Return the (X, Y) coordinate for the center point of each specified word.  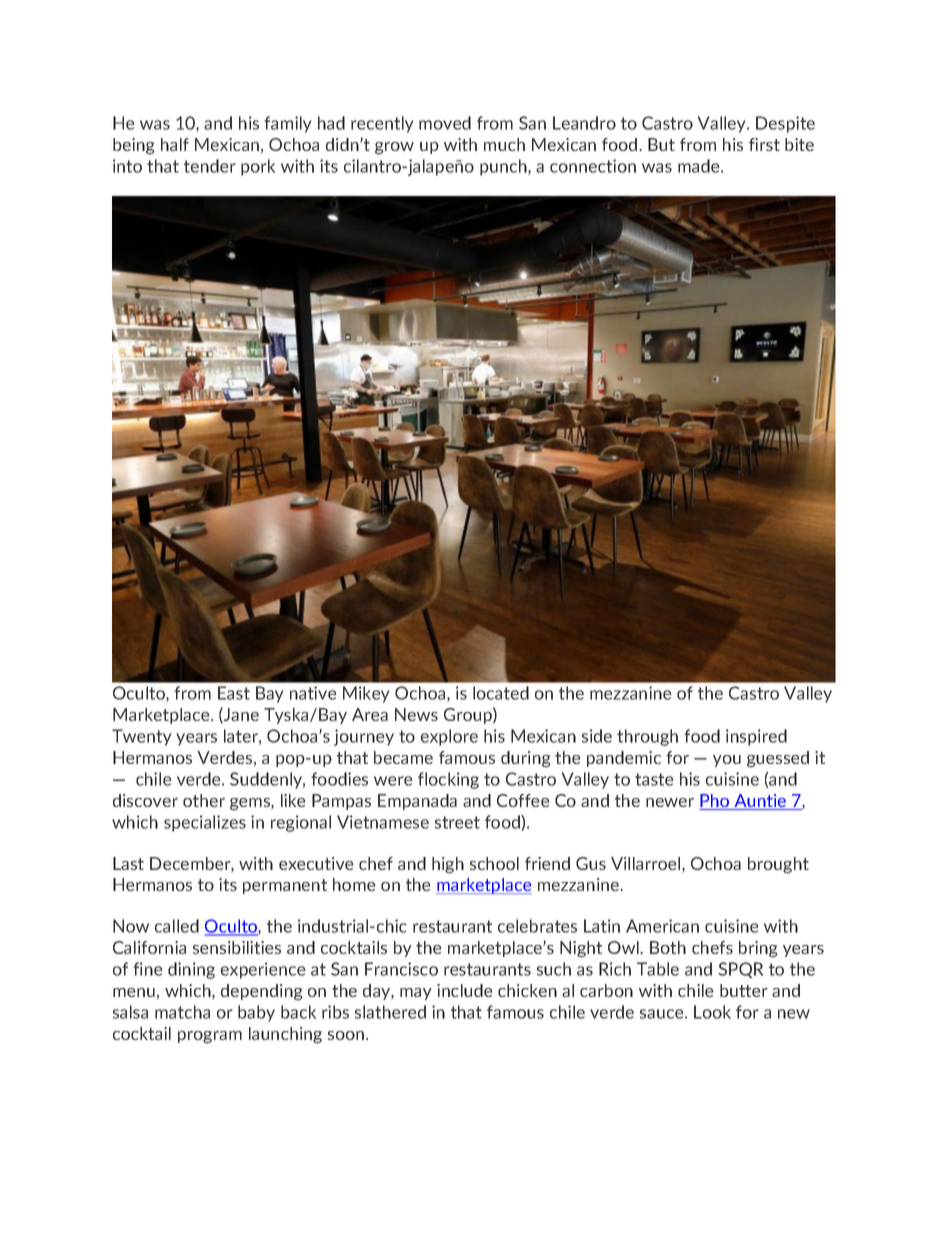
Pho (715, 802)
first (764, 144)
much (504, 144)
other (204, 800)
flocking (448, 780)
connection (593, 166)
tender (210, 166)
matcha (182, 1012)
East (234, 693)
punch (504, 167)
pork (258, 167)
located (501, 693)
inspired (756, 737)
